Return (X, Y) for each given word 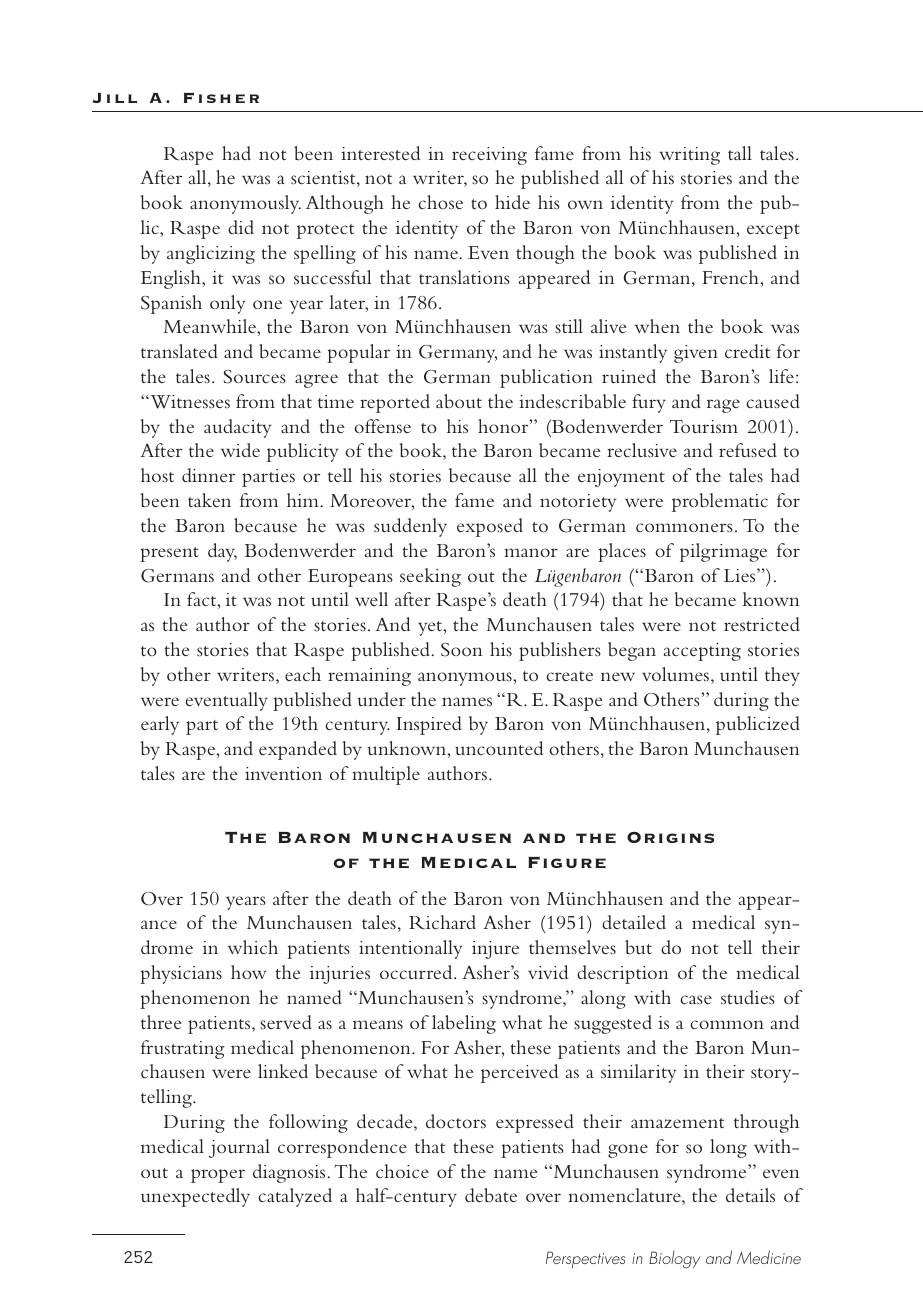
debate (491, 1195)
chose (440, 202)
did (241, 227)
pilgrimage (723, 552)
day (222, 552)
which (253, 947)
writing (689, 156)
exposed (490, 527)
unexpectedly (195, 1197)
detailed (634, 922)
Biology (674, 1260)
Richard (442, 922)
